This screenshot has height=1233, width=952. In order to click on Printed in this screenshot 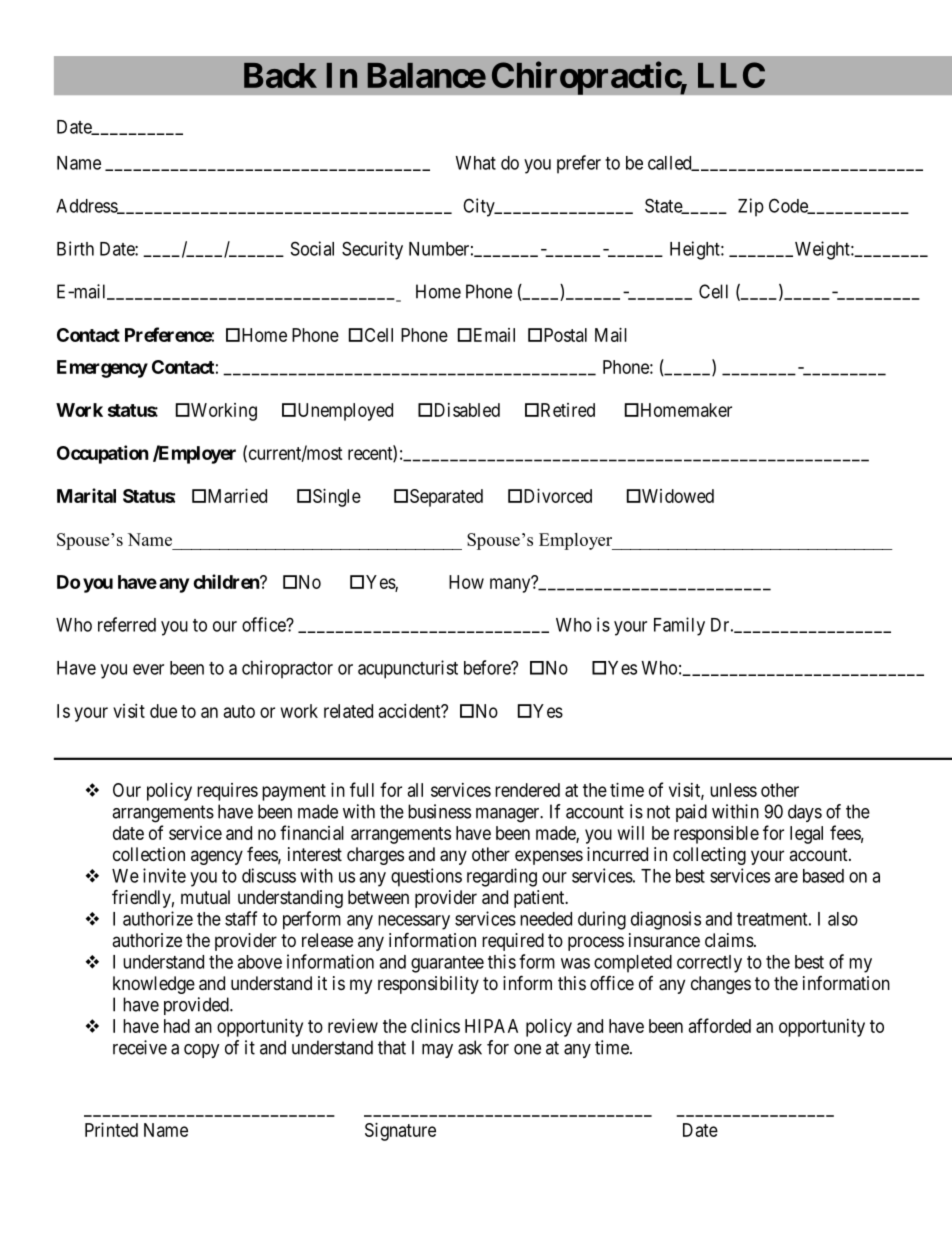, I will do `click(111, 1130)`.
